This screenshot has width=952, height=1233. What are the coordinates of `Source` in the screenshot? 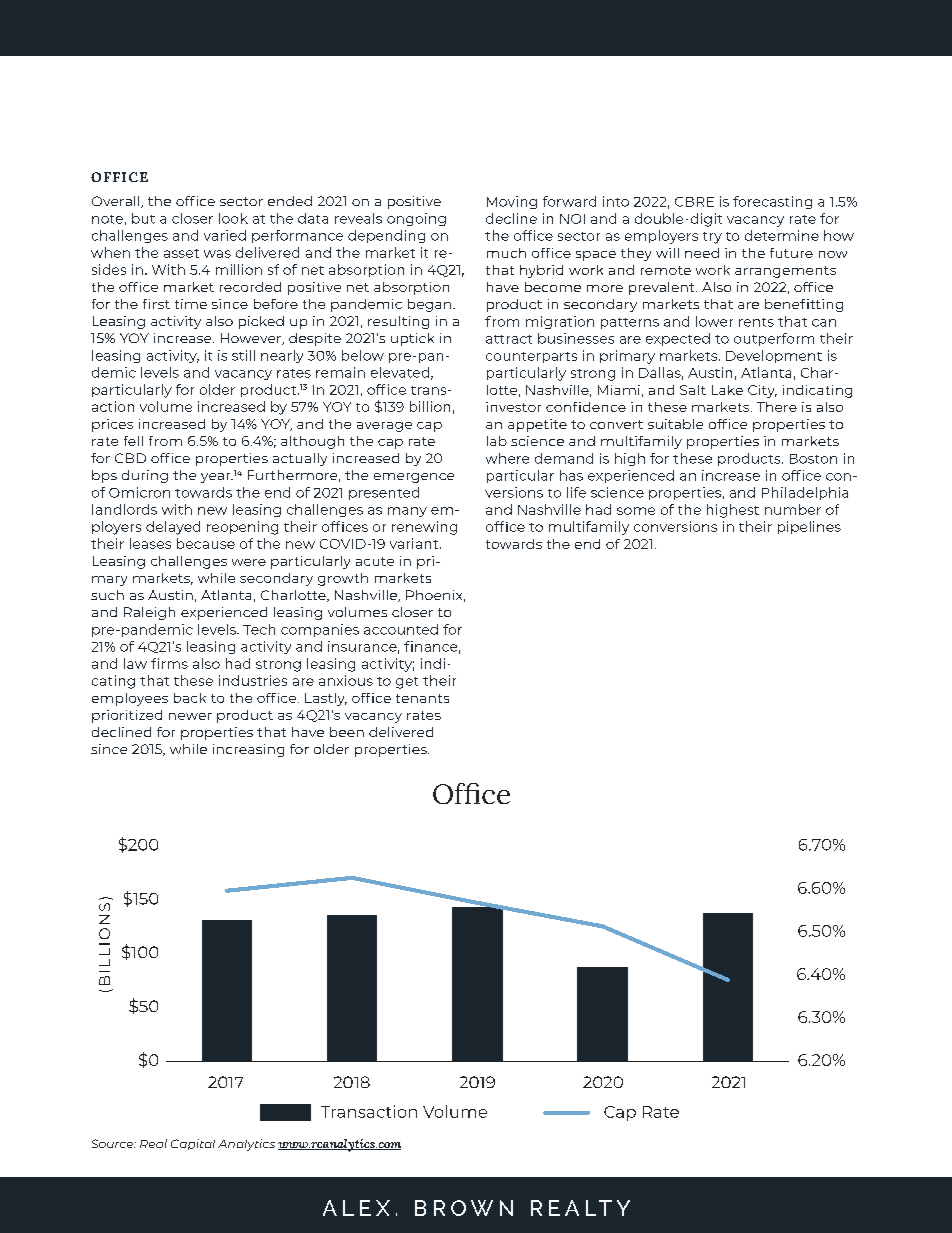 It's located at (113, 1143).
